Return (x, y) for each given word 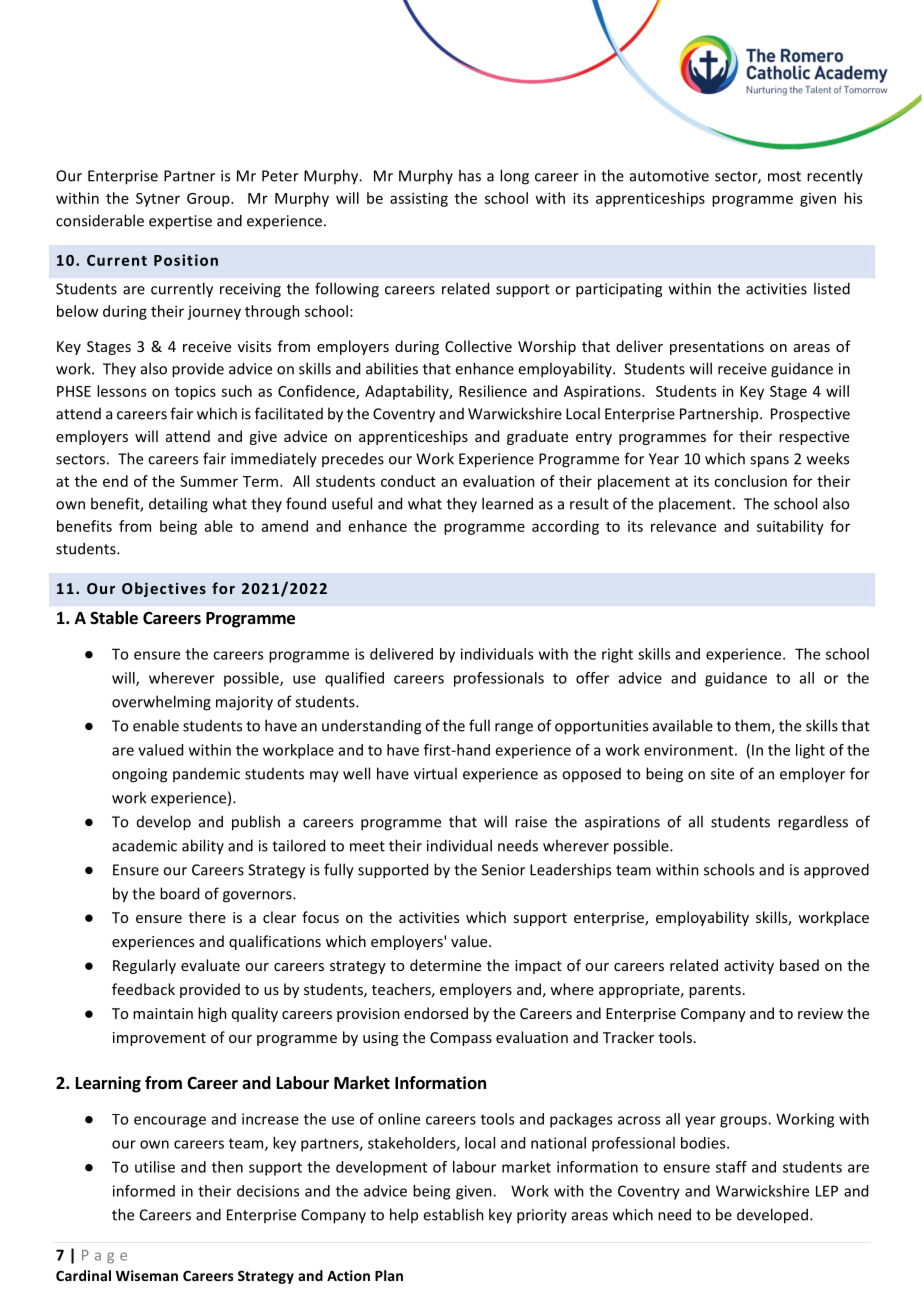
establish (453, 1214)
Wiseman (147, 1275)
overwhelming (161, 703)
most (784, 176)
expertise (180, 222)
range (514, 729)
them (753, 726)
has (470, 175)
